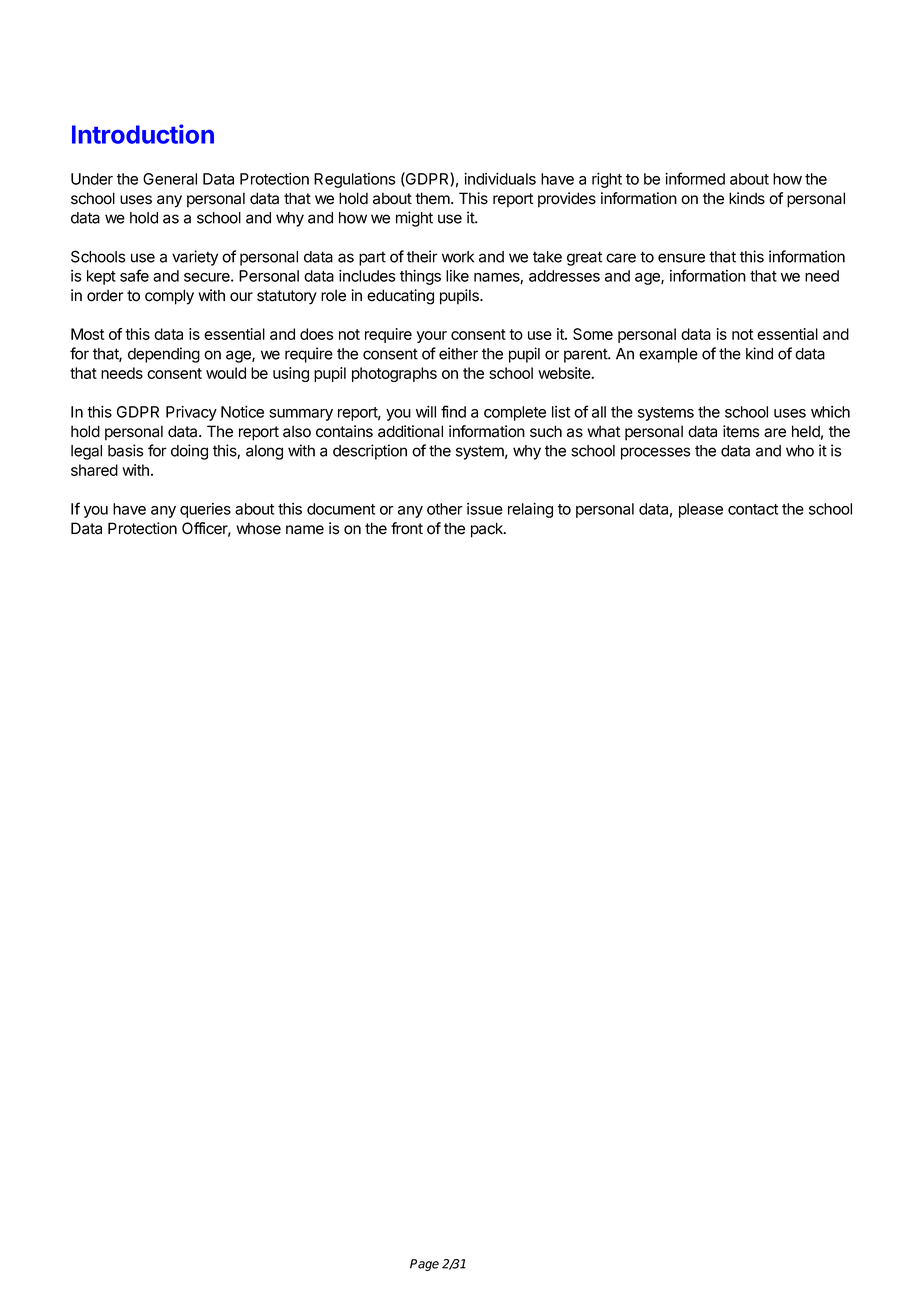  What do you see at coordinates (258, 528) in the page?
I see `whose` at bounding box center [258, 528].
